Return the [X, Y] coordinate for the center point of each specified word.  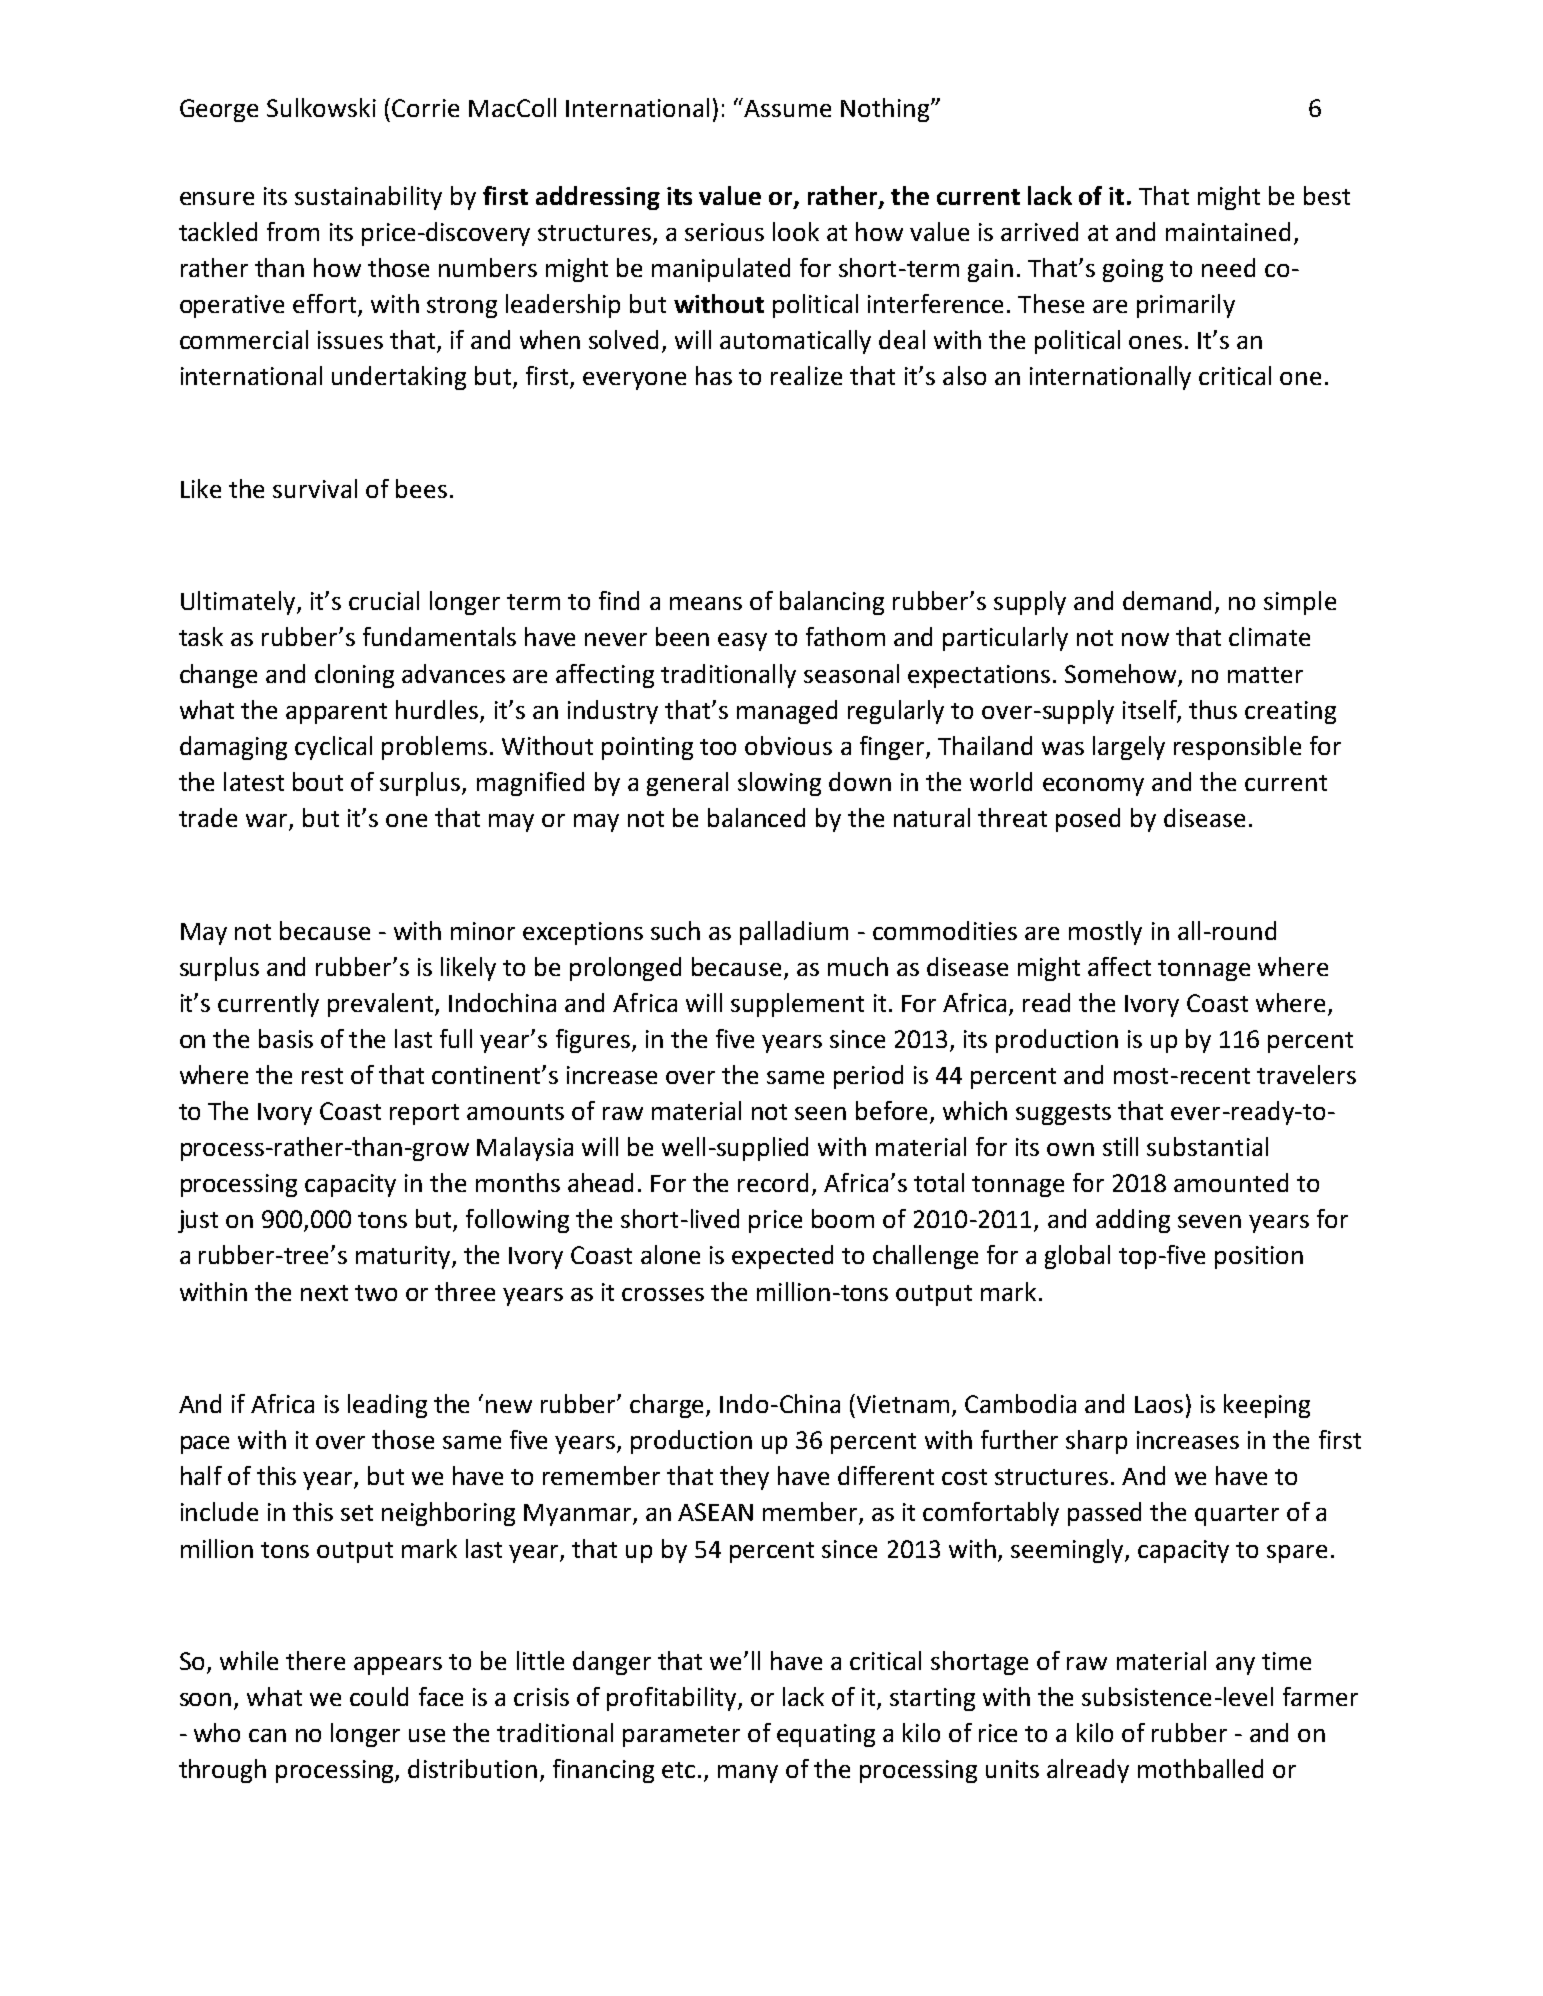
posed [1088, 820]
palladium [794, 933]
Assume [787, 108]
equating [826, 1735]
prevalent [382, 1005]
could [379, 1696]
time [1286, 1661]
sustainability [368, 198]
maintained [1228, 231]
